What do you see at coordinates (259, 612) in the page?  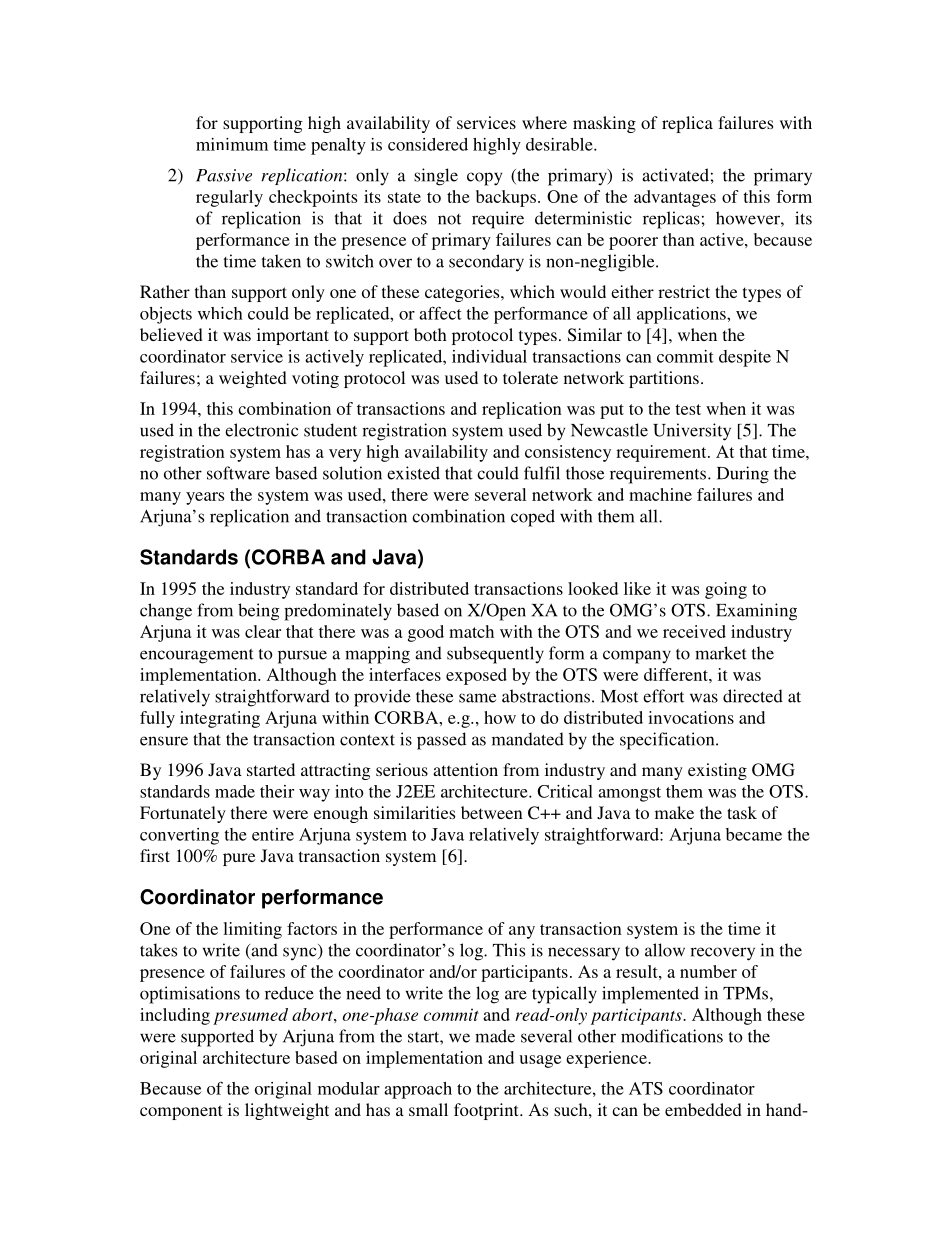 I see `being` at bounding box center [259, 612].
